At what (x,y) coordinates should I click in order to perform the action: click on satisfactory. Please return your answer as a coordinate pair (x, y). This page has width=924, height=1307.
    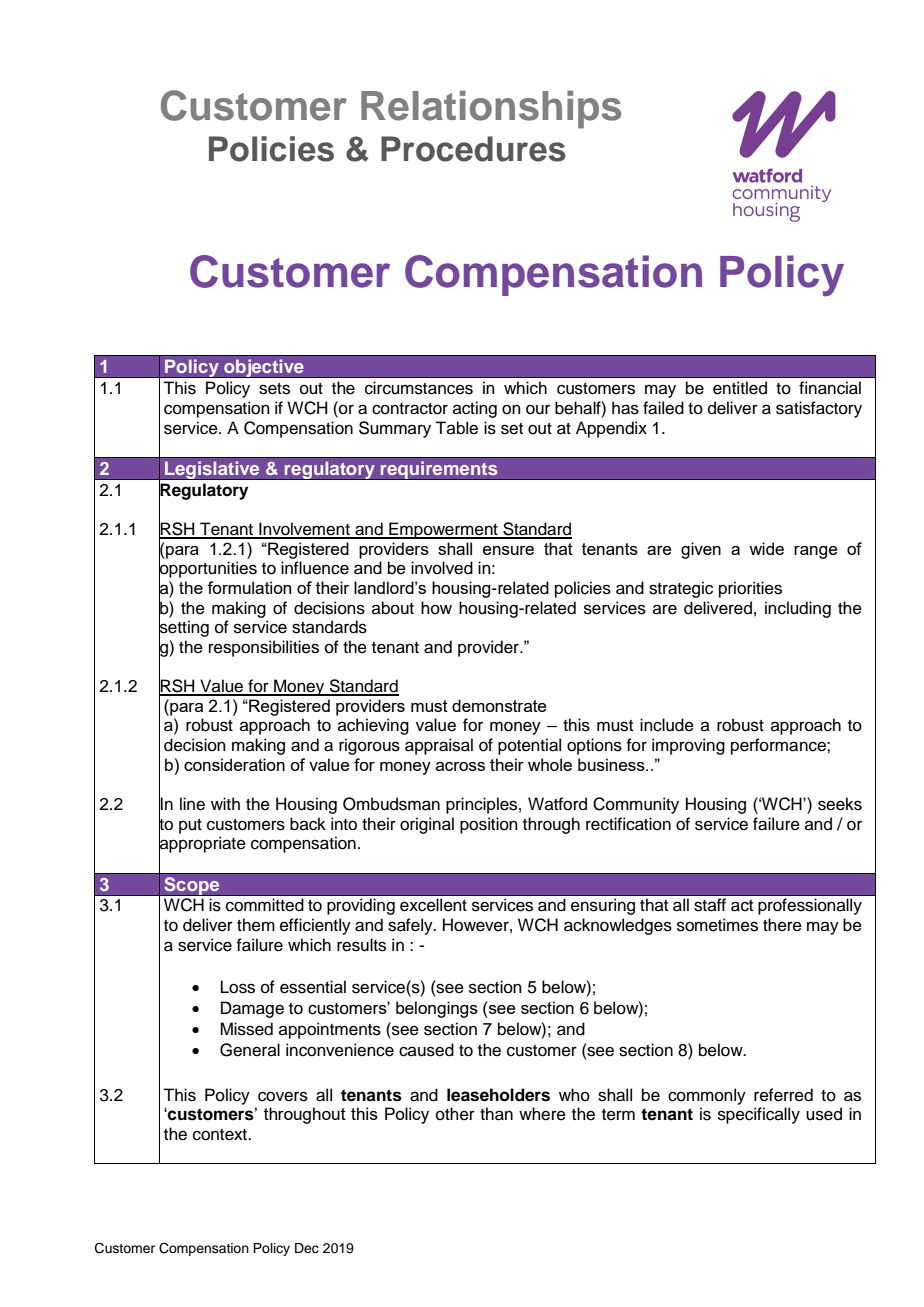
    Looking at the image, I should click on (819, 409).
